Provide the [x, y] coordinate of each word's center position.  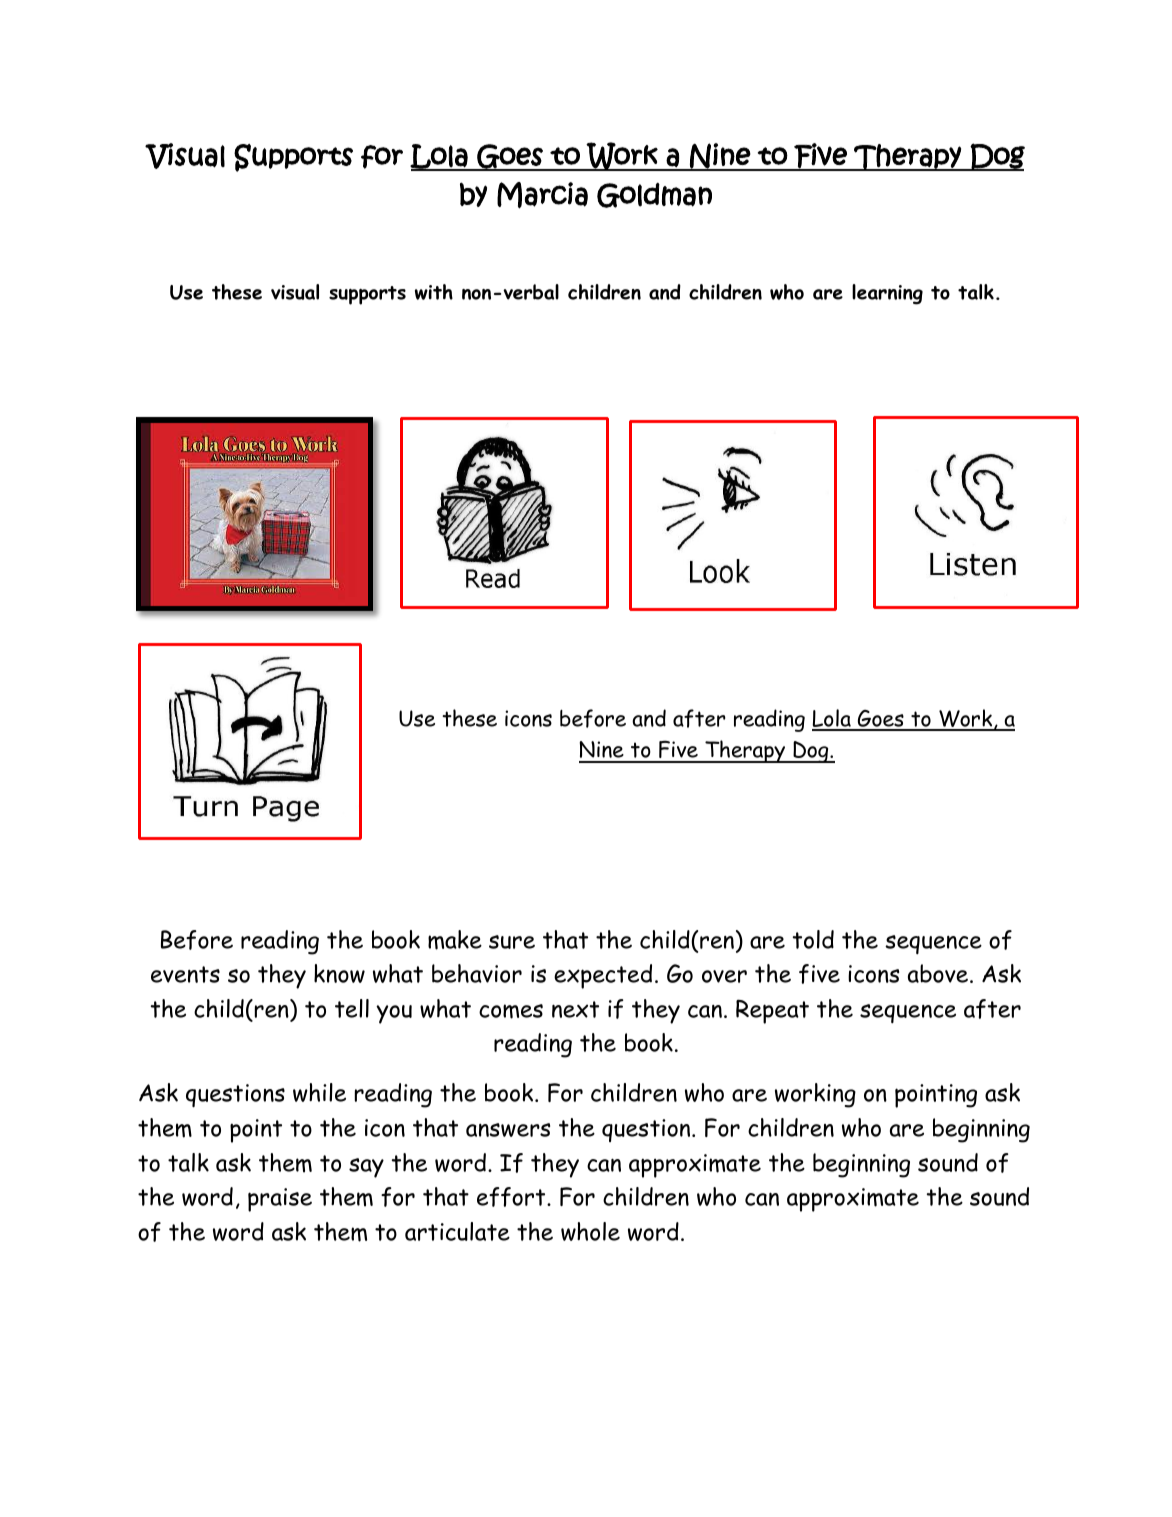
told [813, 939]
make [455, 940]
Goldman [654, 195]
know [339, 973]
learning [887, 294]
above [939, 973]
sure [512, 942]
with [434, 292]
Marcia [542, 195]
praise [280, 1200]
